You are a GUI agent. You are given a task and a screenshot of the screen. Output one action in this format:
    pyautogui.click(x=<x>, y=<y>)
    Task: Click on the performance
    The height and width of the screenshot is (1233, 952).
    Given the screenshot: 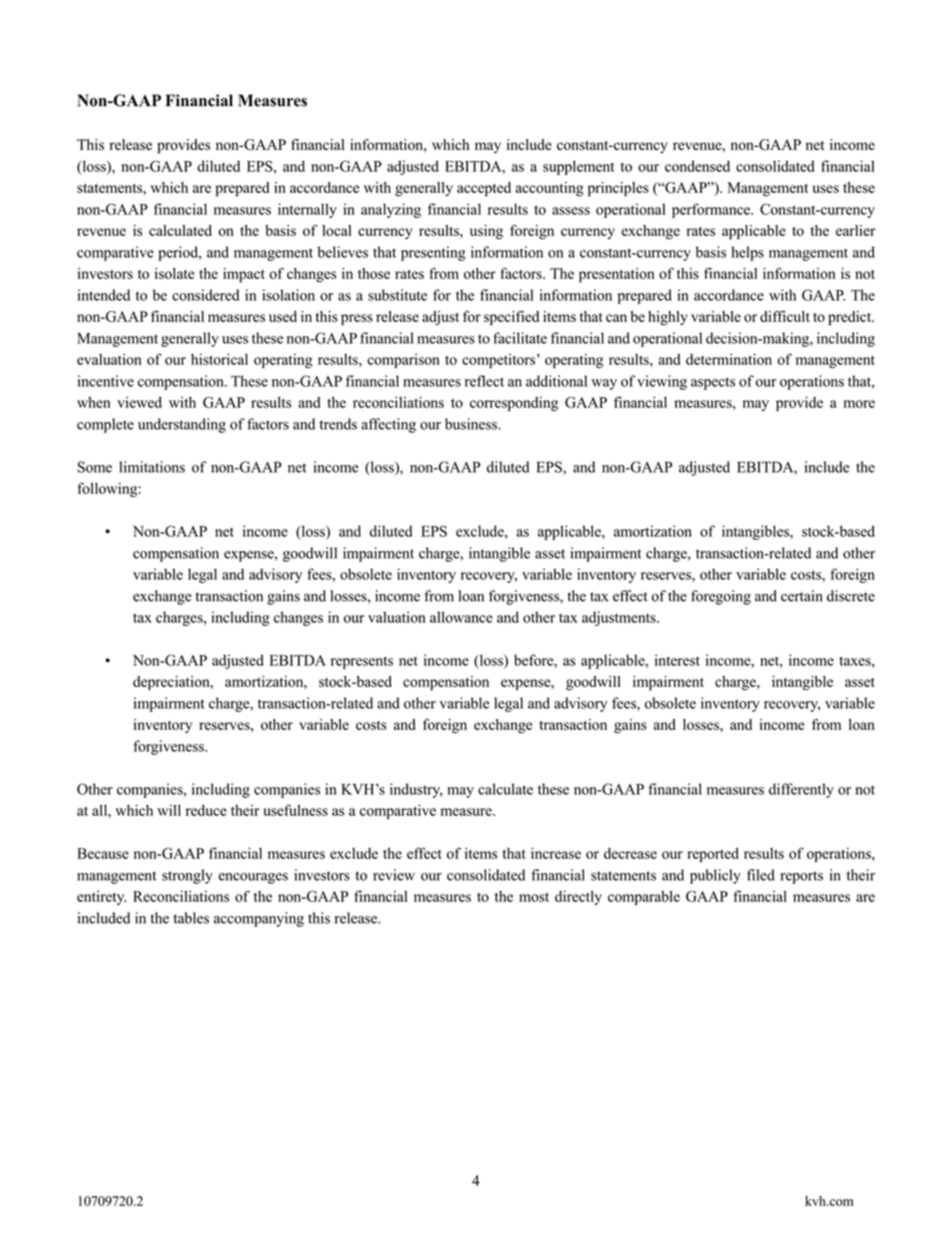 What is the action you would take?
    pyautogui.click(x=712, y=210)
